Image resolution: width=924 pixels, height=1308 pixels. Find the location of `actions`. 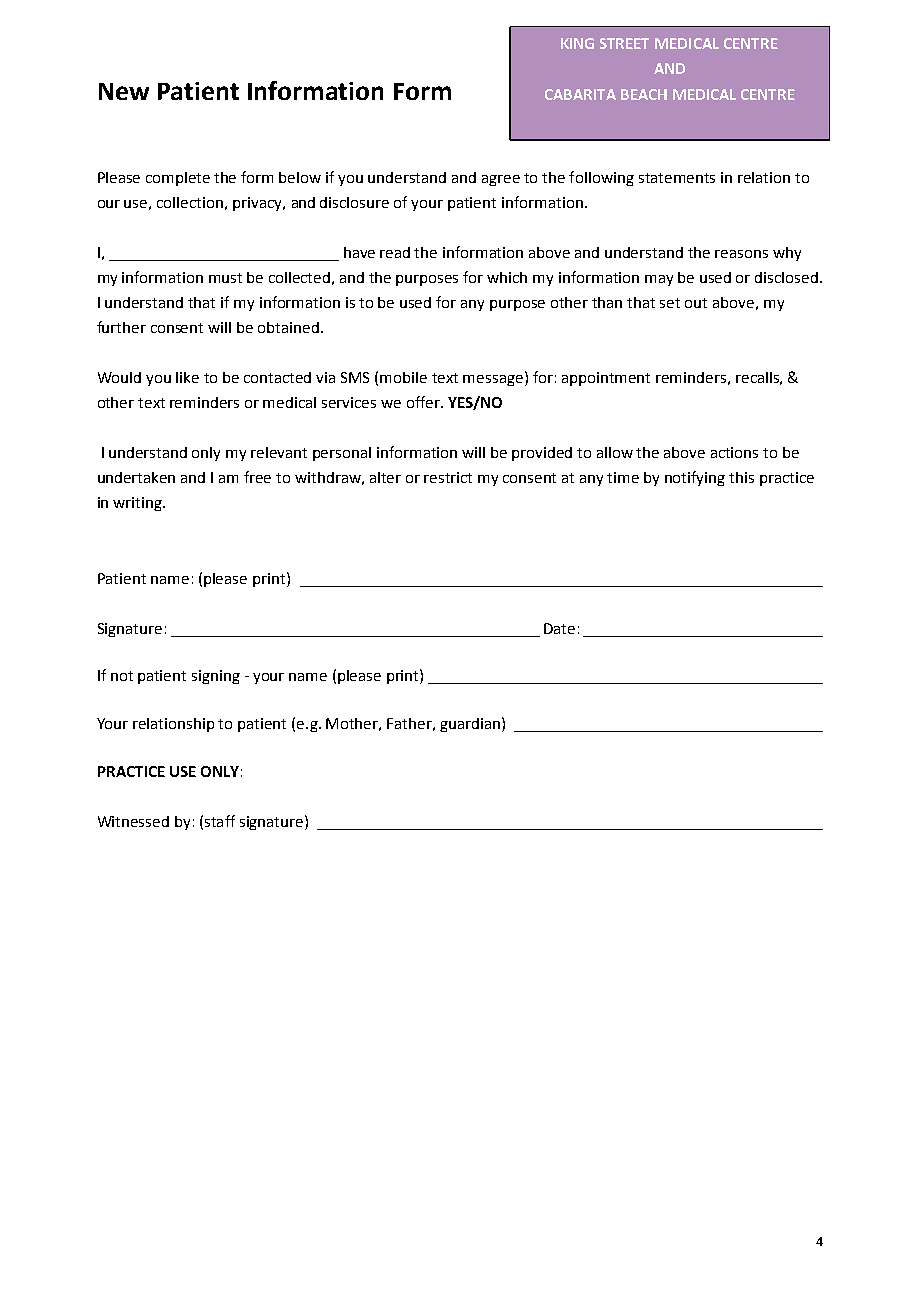

actions is located at coordinates (734, 452).
